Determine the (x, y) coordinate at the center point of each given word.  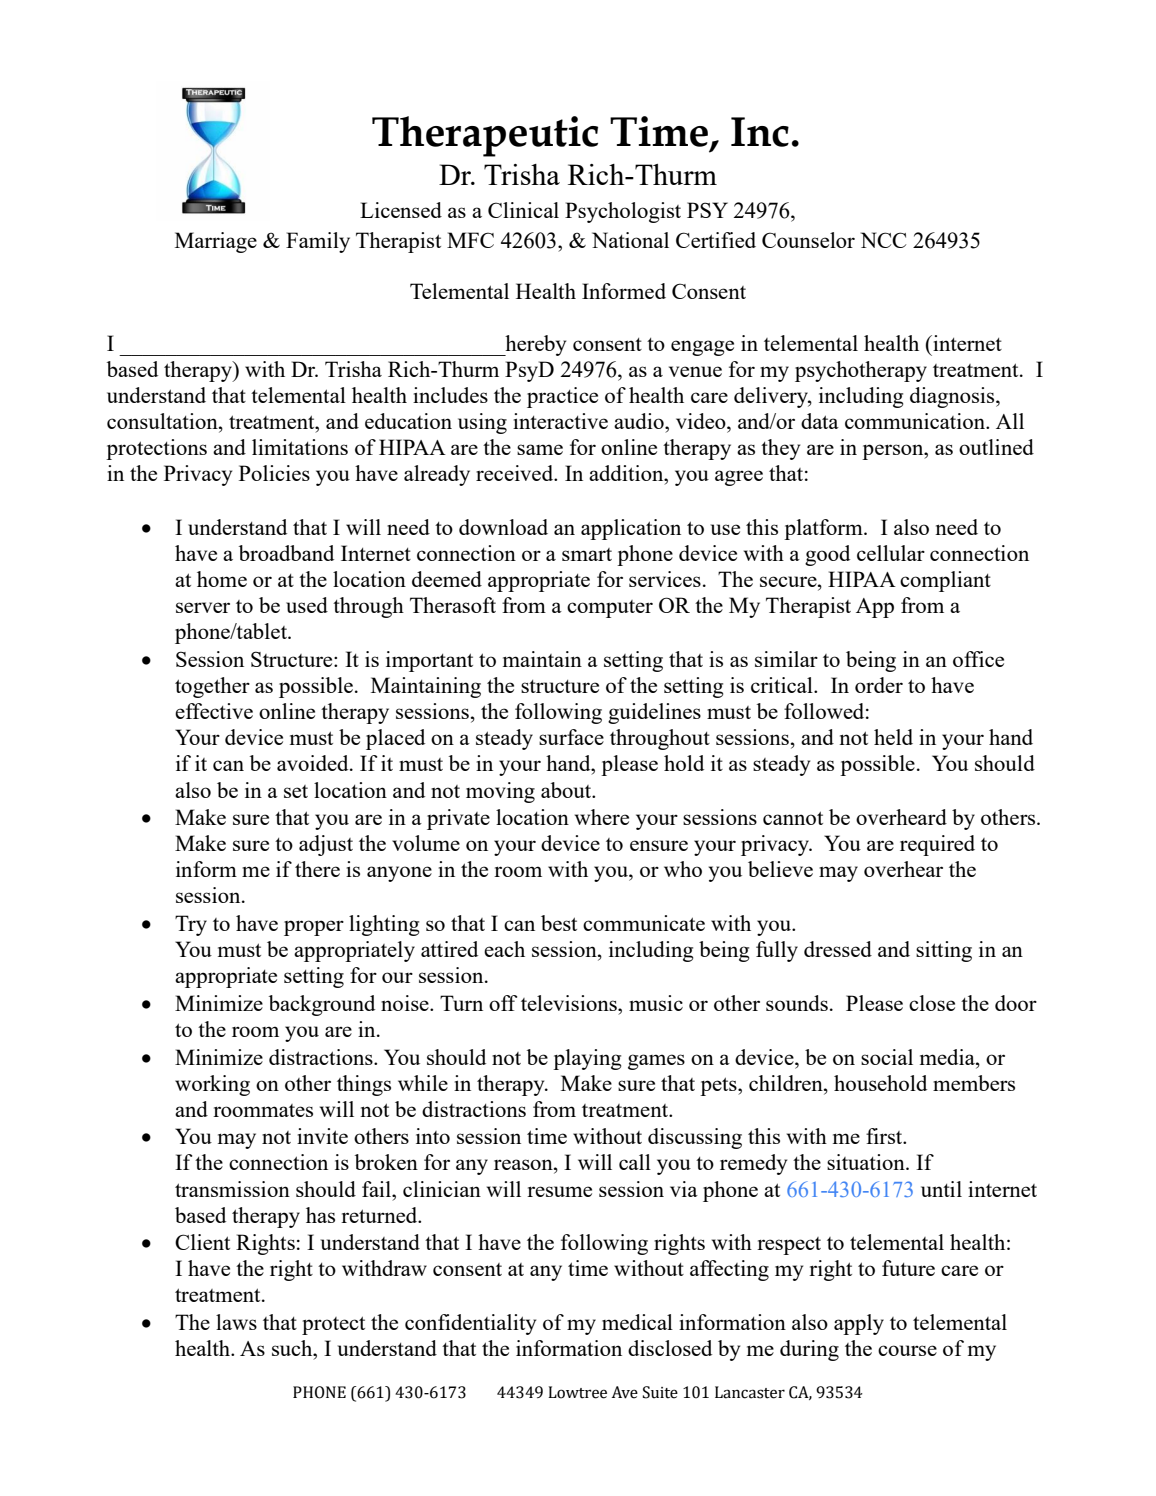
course (907, 1350)
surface (571, 737)
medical (637, 1322)
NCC (883, 240)
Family (318, 242)
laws (236, 1322)
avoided (314, 763)
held (893, 737)
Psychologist (623, 212)
